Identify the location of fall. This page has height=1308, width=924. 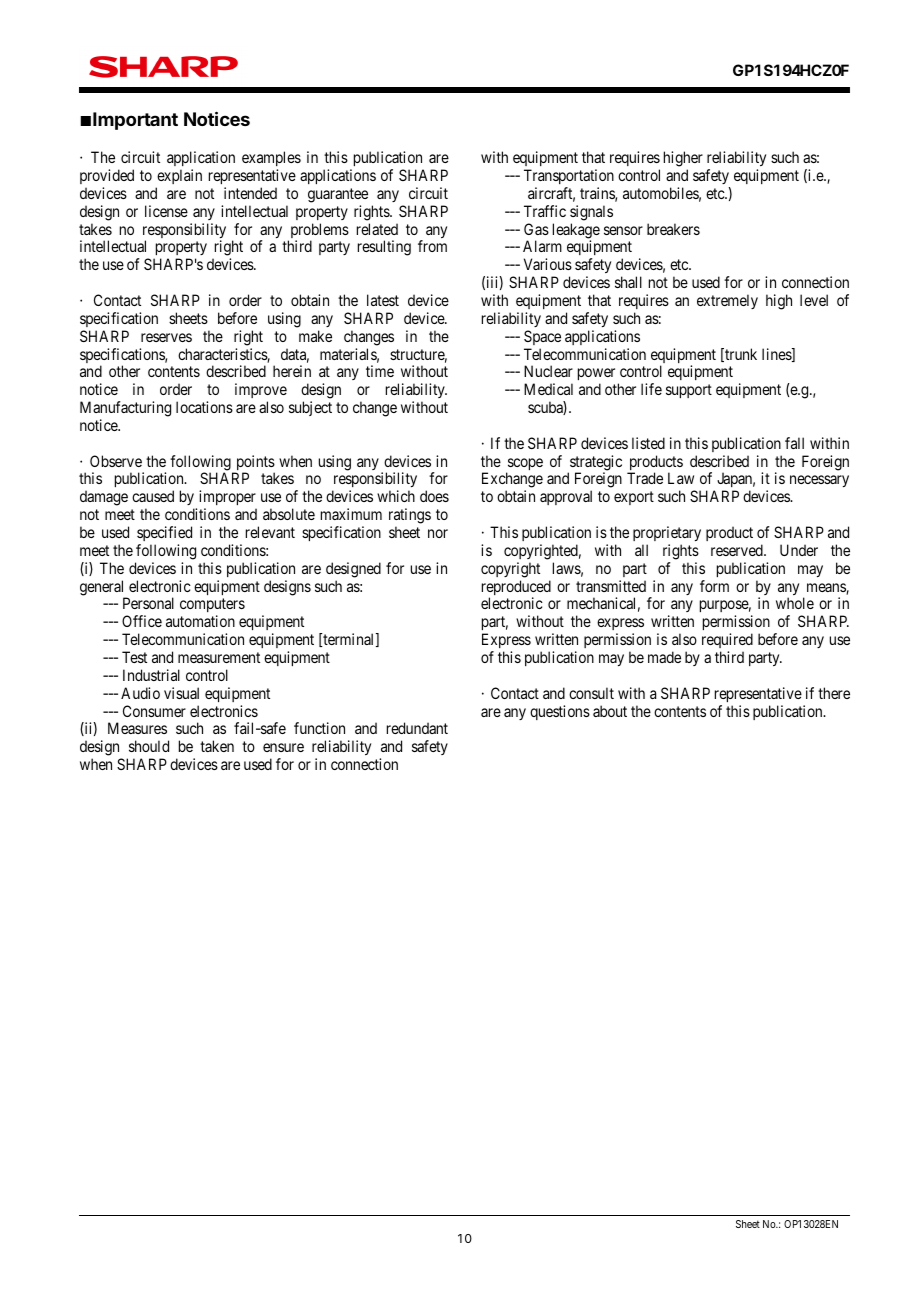
(794, 443).
